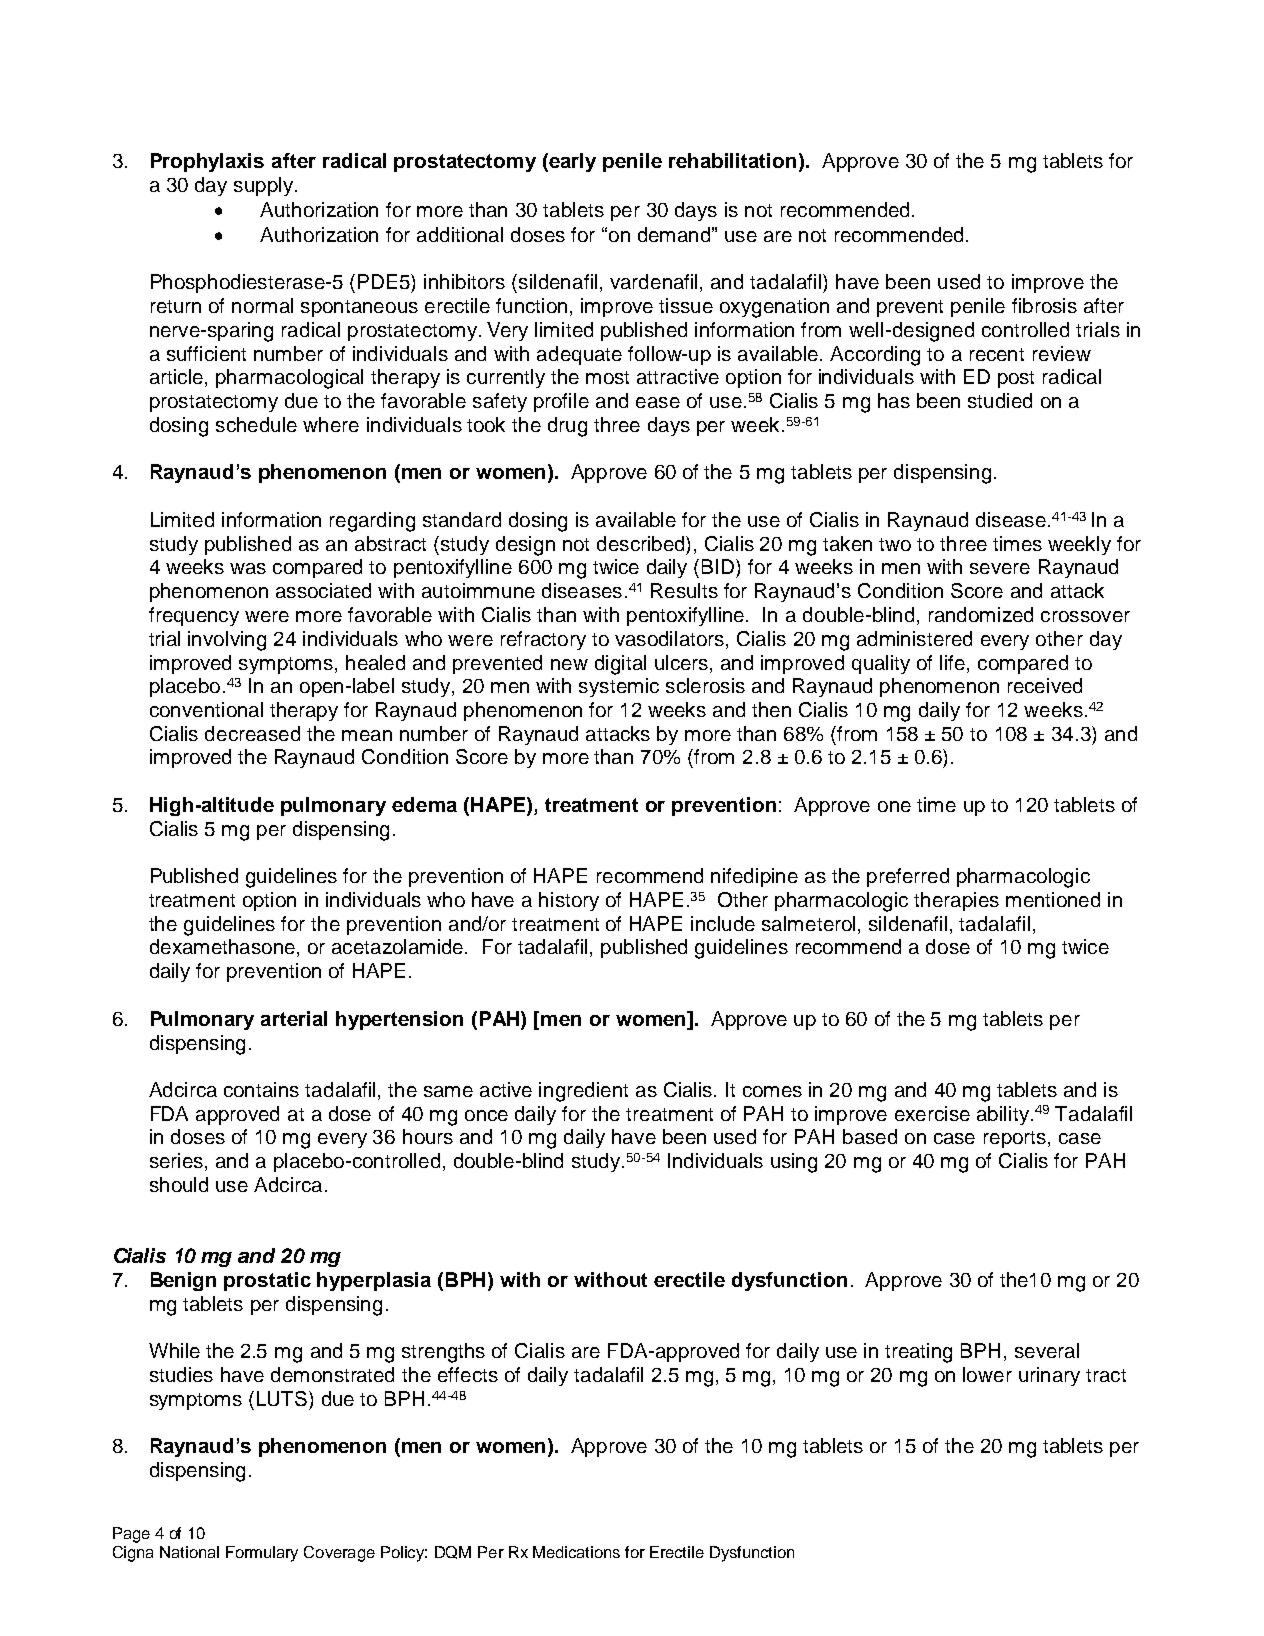 The width and height of the page is (1264, 1636). I want to click on vardenafil, so click(655, 283).
